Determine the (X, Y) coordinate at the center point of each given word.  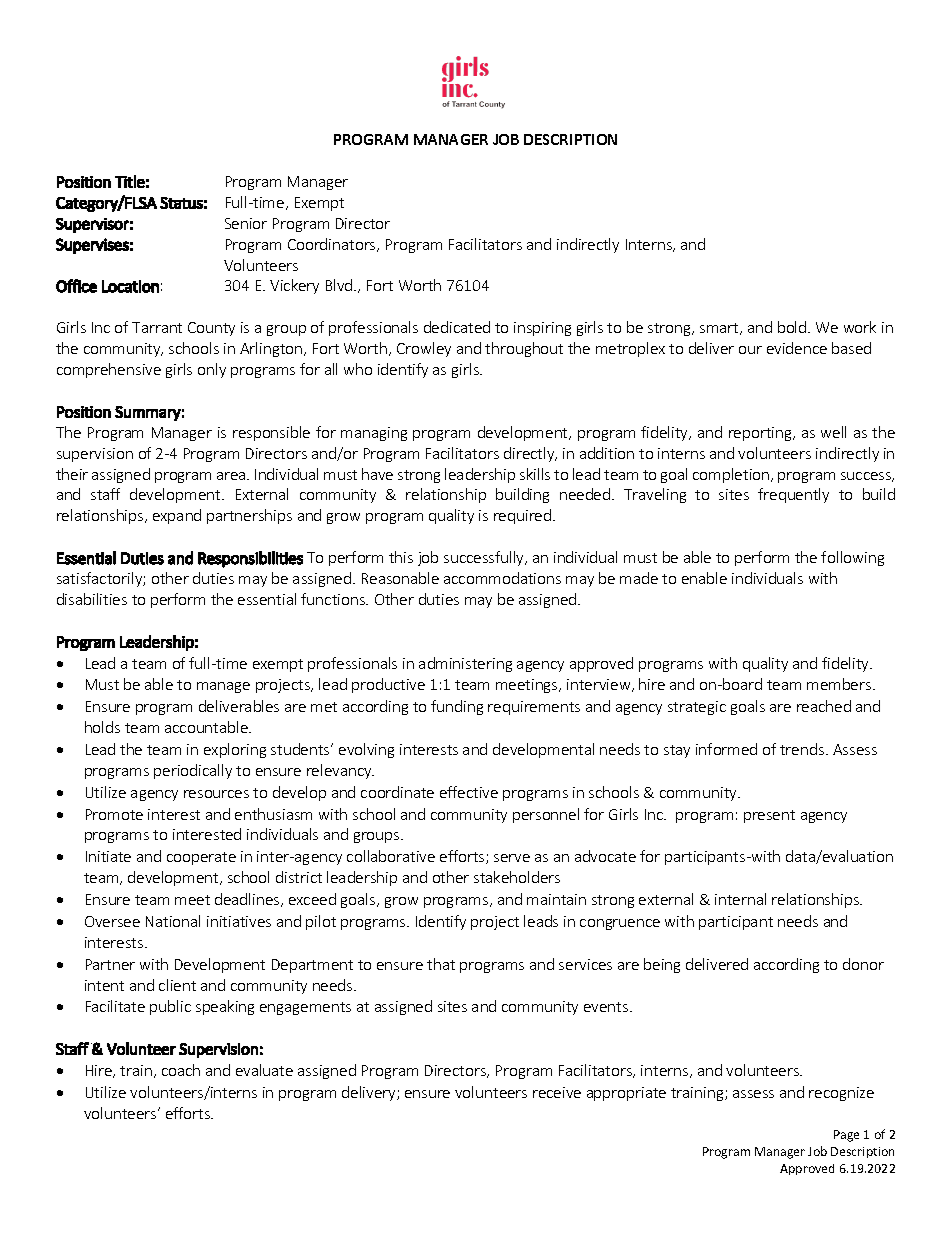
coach (181, 1070)
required (522, 516)
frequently (793, 495)
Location (130, 286)
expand (177, 516)
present (769, 816)
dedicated (457, 327)
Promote (114, 814)
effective (469, 792)
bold (793, 327)
